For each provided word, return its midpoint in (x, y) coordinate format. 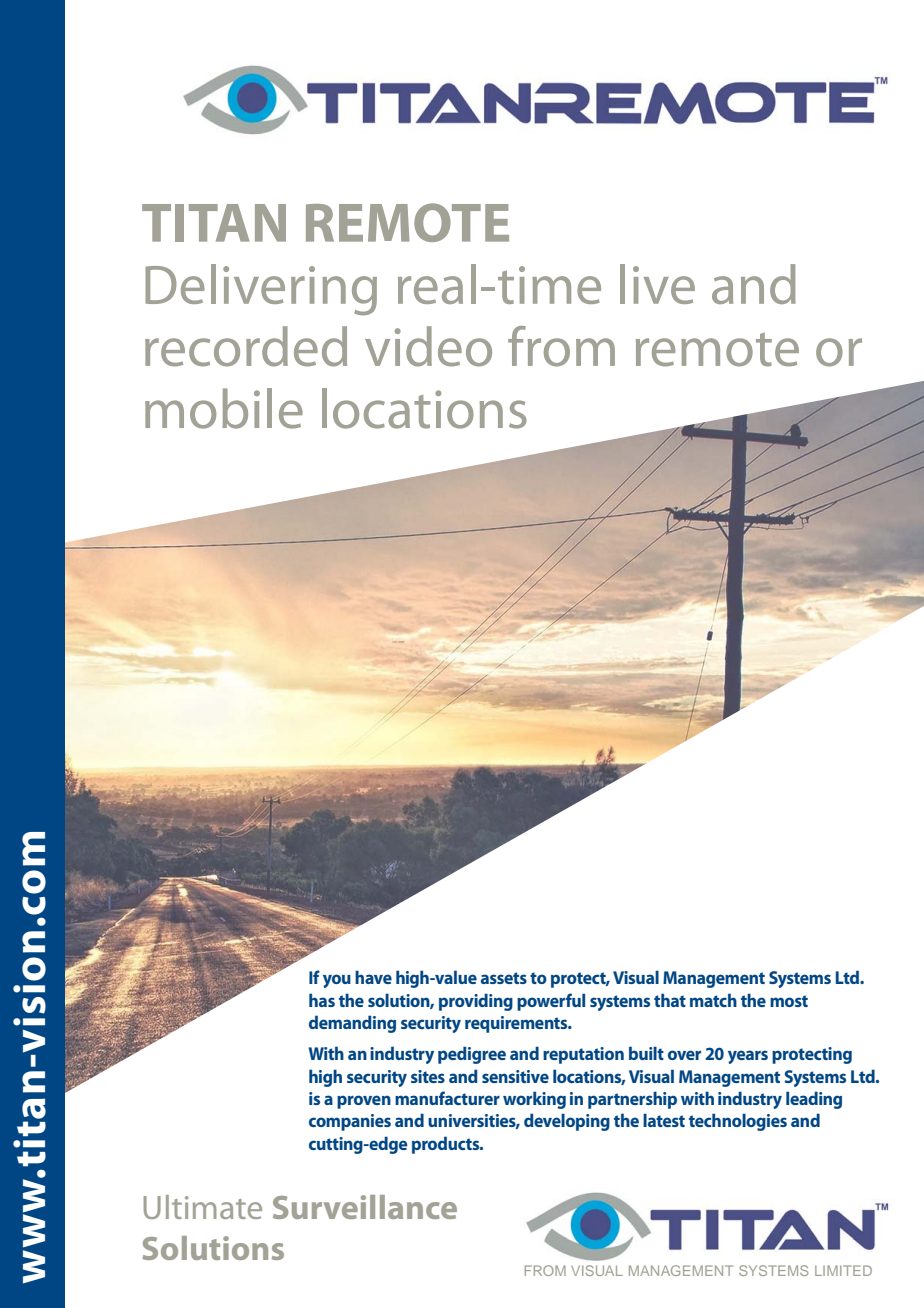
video (428, 346)
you (337, 981)
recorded (246, 346)
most (789, 1001)
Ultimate (203, 1207)
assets (504, 978)
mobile (224, 408)
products (447, 1145)
